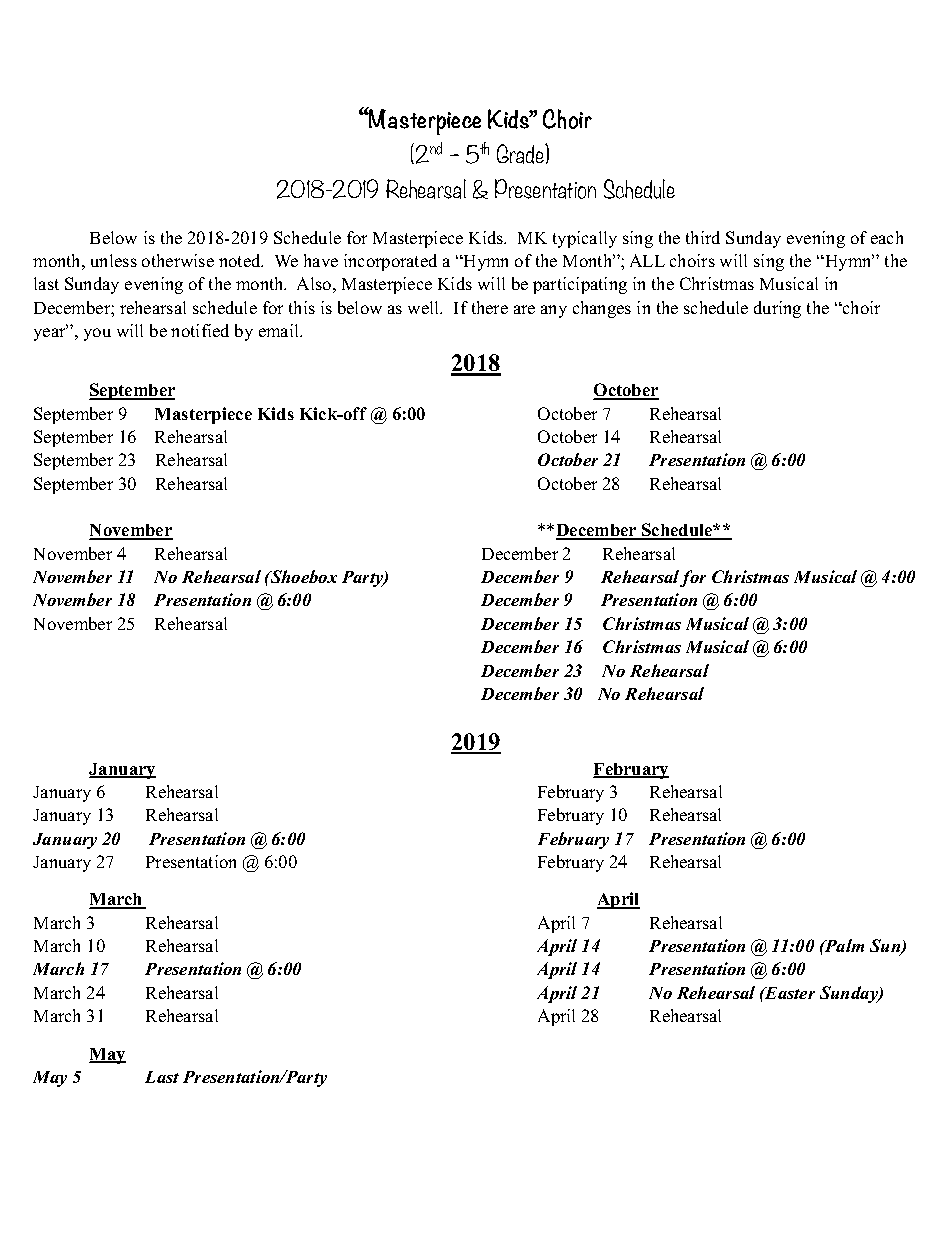 The image size is (952, 1233). What do you see at coordinates (280, 330) in the screenshot?
I see `email` at bounding box center [280, 330].
